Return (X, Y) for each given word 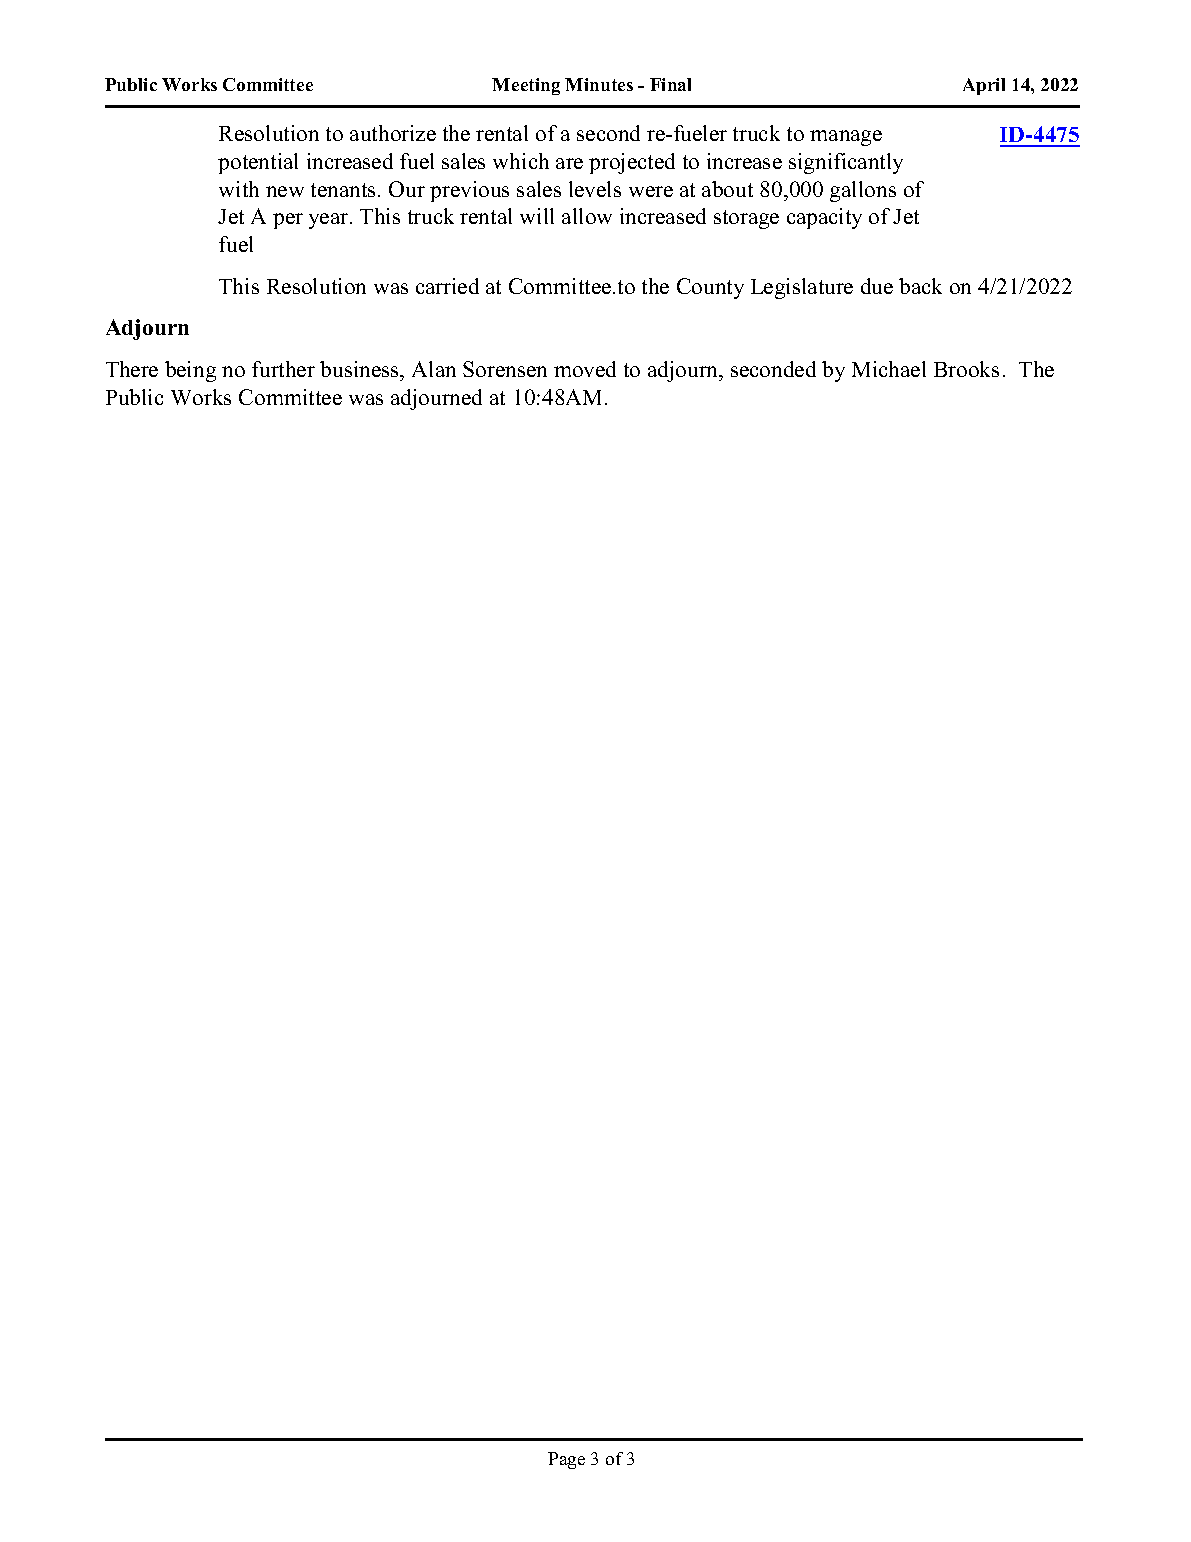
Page (566, 1460)
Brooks (966, 369)
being (190, 371)
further (283, 369)
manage (846, 138)
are (569, 163)
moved (585, 369)
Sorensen (505, 369)
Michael (889, 369)
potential (258, 163)
